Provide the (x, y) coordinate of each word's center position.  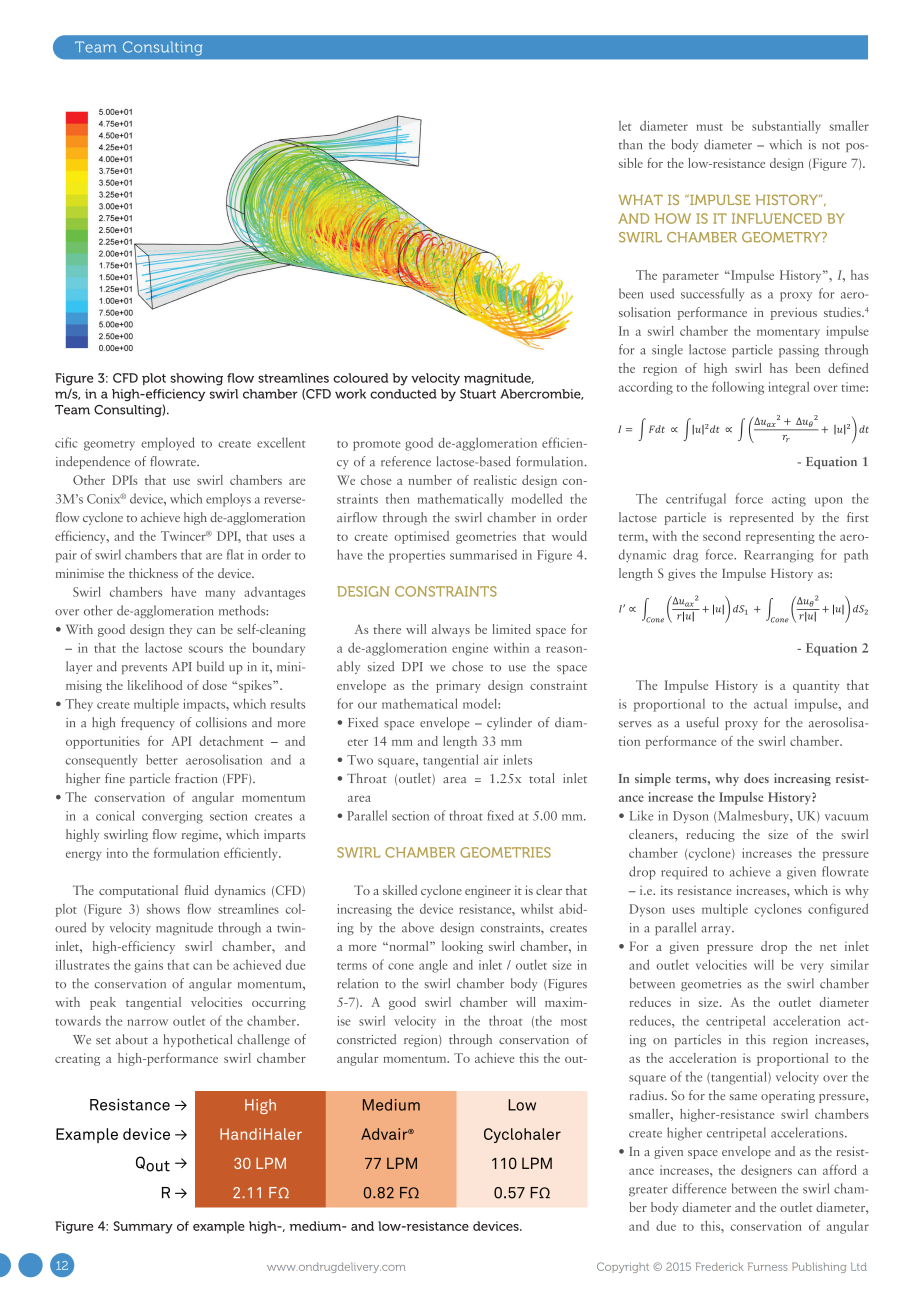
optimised (421, 537)
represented (762, 518)
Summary (143, 1227)
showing (196, 379)
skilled (400, 890)
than (630, 144)
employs (228, 500)
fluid (197, 890)
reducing (710, 835)
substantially (786, 127)
